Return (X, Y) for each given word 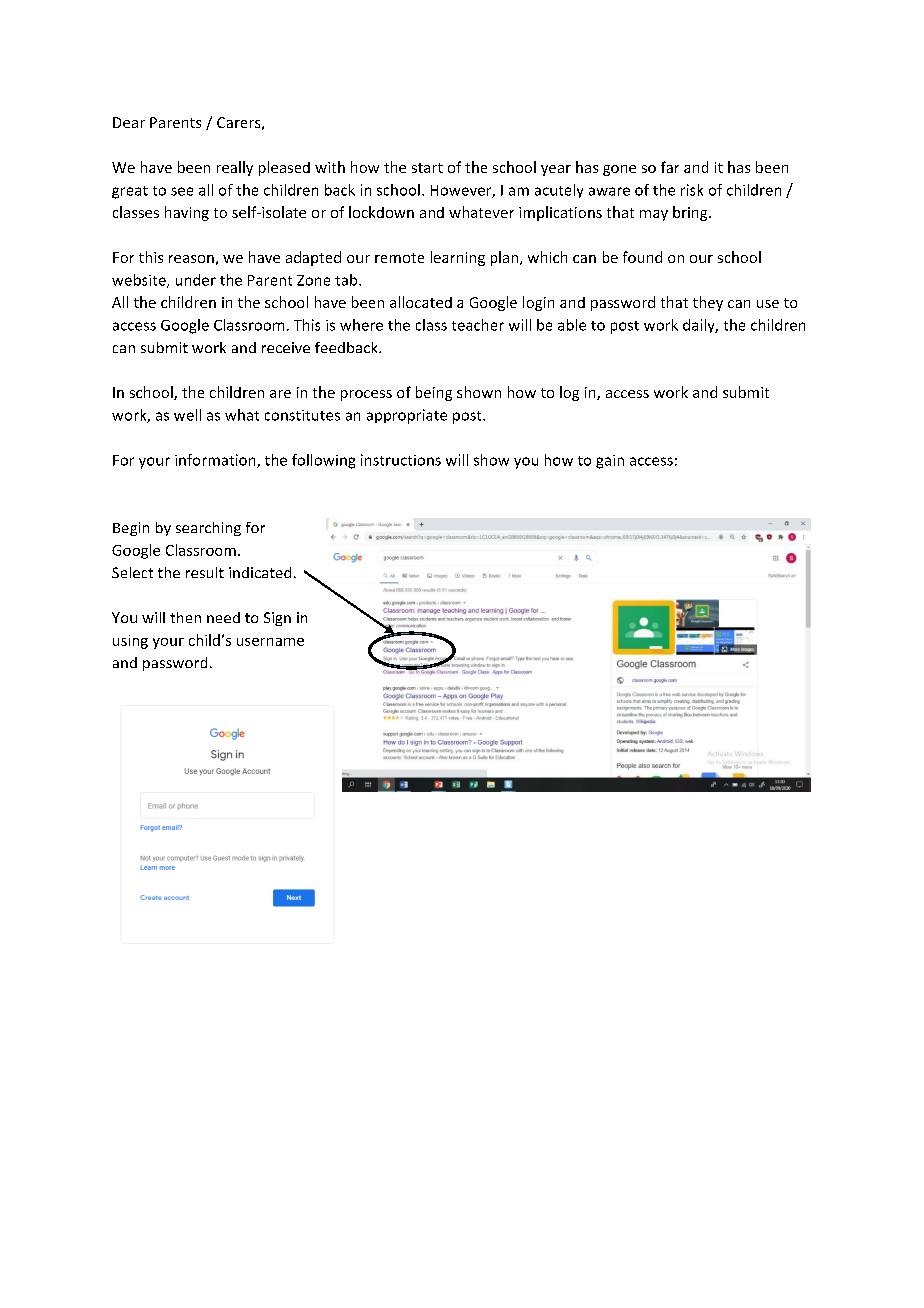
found (642, 257)
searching (208, 529)
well (187, 415)
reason (191, 259)
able (572, 325)
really (235, 168)
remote (399, 258)
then (185, 617)
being (434, 393)
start (427, 168)
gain (610, 462)
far (670, 167)
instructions (401, 460)
